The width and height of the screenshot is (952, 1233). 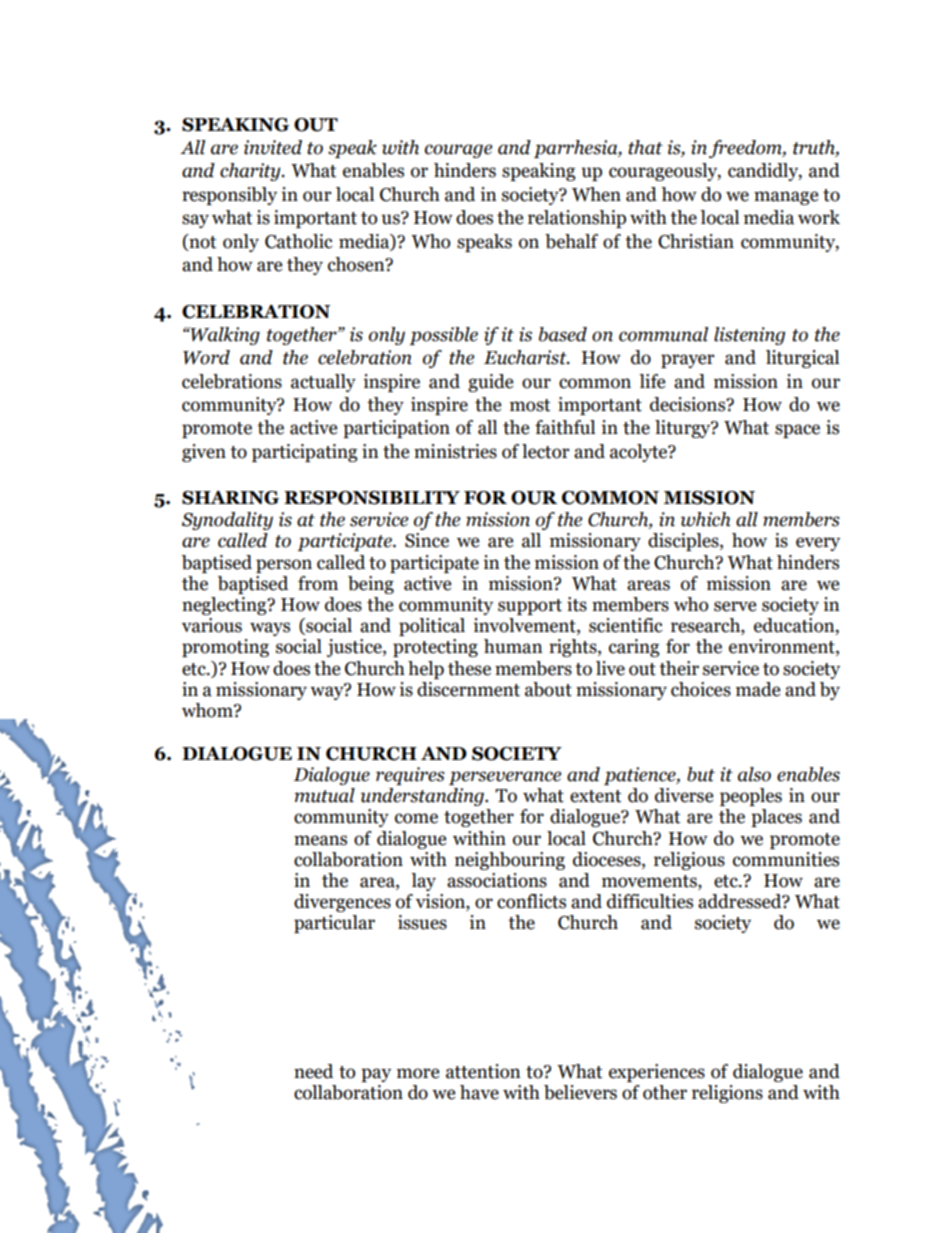 I want to click on charity, so click(x=251, y=172).
